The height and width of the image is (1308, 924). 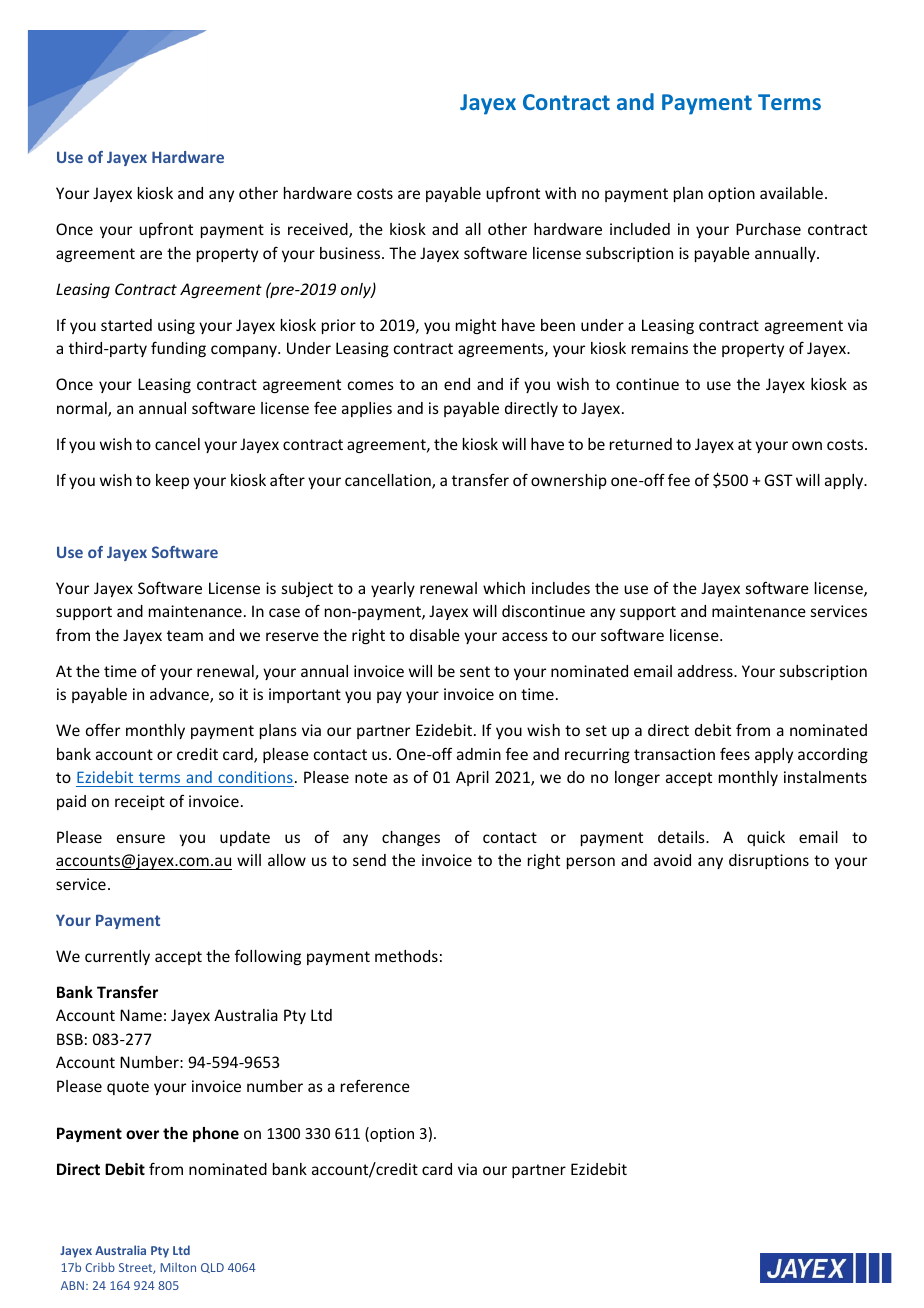 I want to click on Milton, so click(x=178, y=1267).
